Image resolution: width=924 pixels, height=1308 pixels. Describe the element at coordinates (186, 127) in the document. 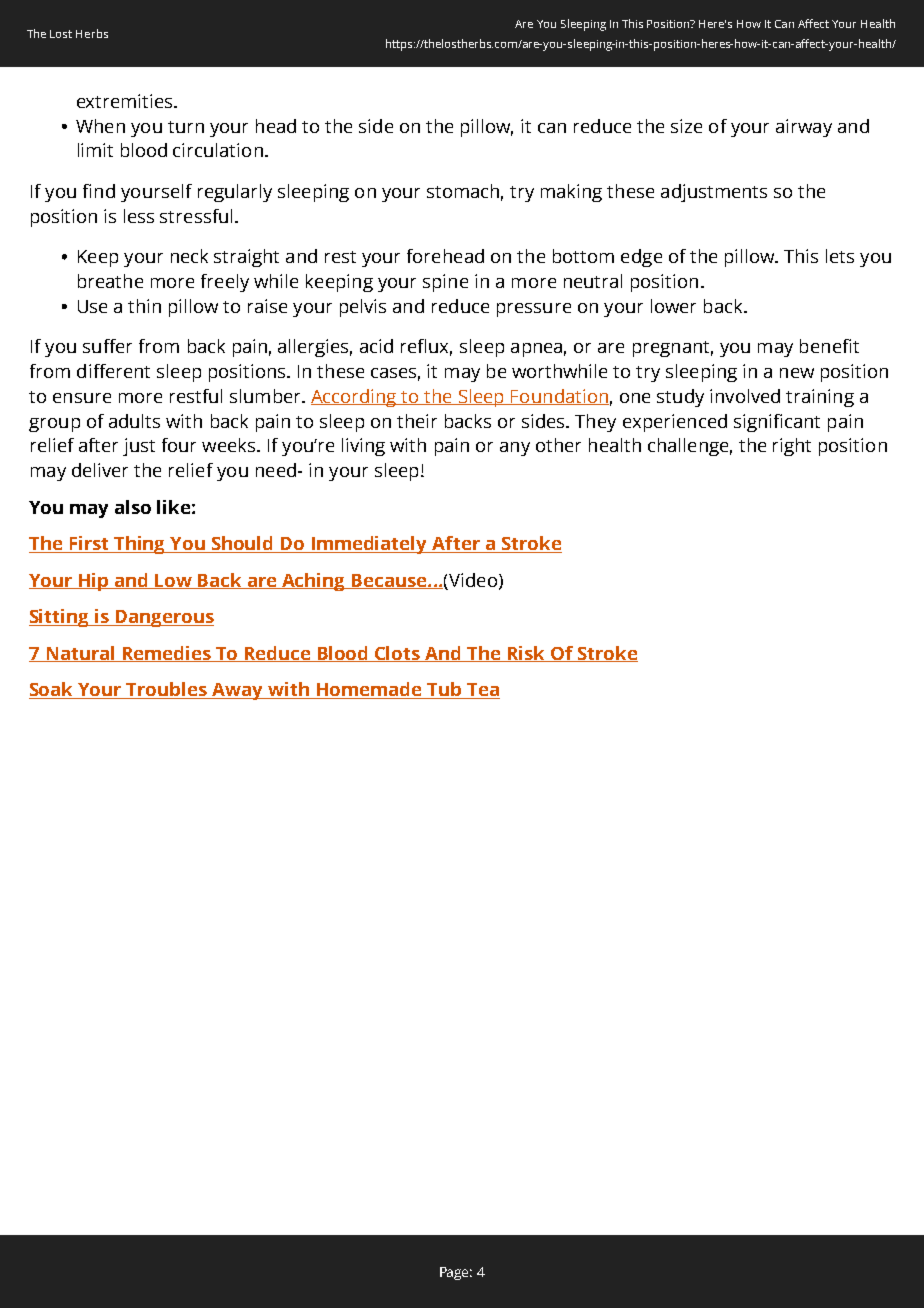

I see `turn` at that location.
